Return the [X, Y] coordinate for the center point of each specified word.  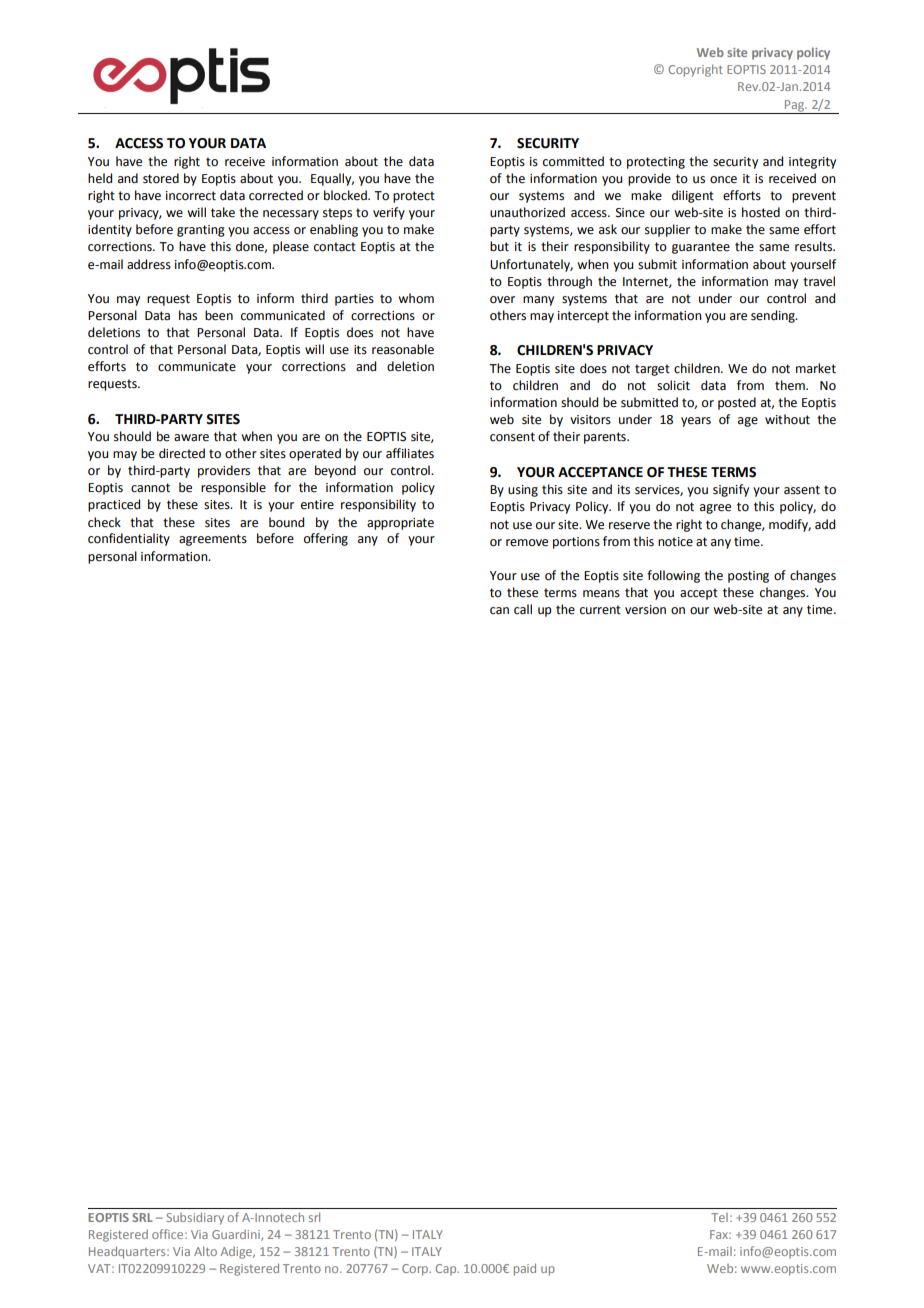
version [645, 610]
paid [525, 1269]
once [723, 180]
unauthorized [527, 212]
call [523, 609]
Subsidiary [195, 1218]
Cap [447, 1270]
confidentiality [129, 539]
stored [161, 178]
